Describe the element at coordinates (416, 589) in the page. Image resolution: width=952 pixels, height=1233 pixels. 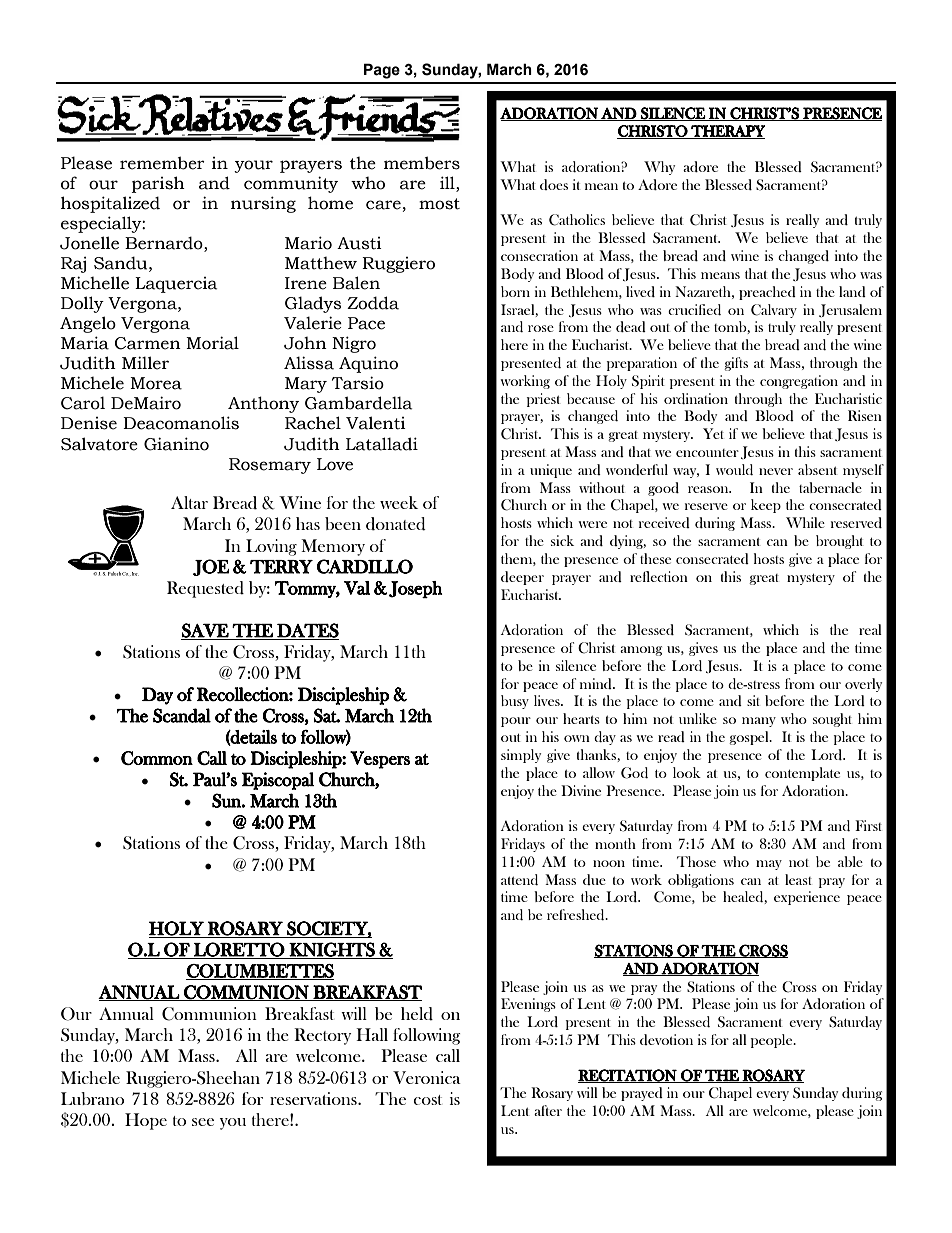
I see `Joseph` at that location.
